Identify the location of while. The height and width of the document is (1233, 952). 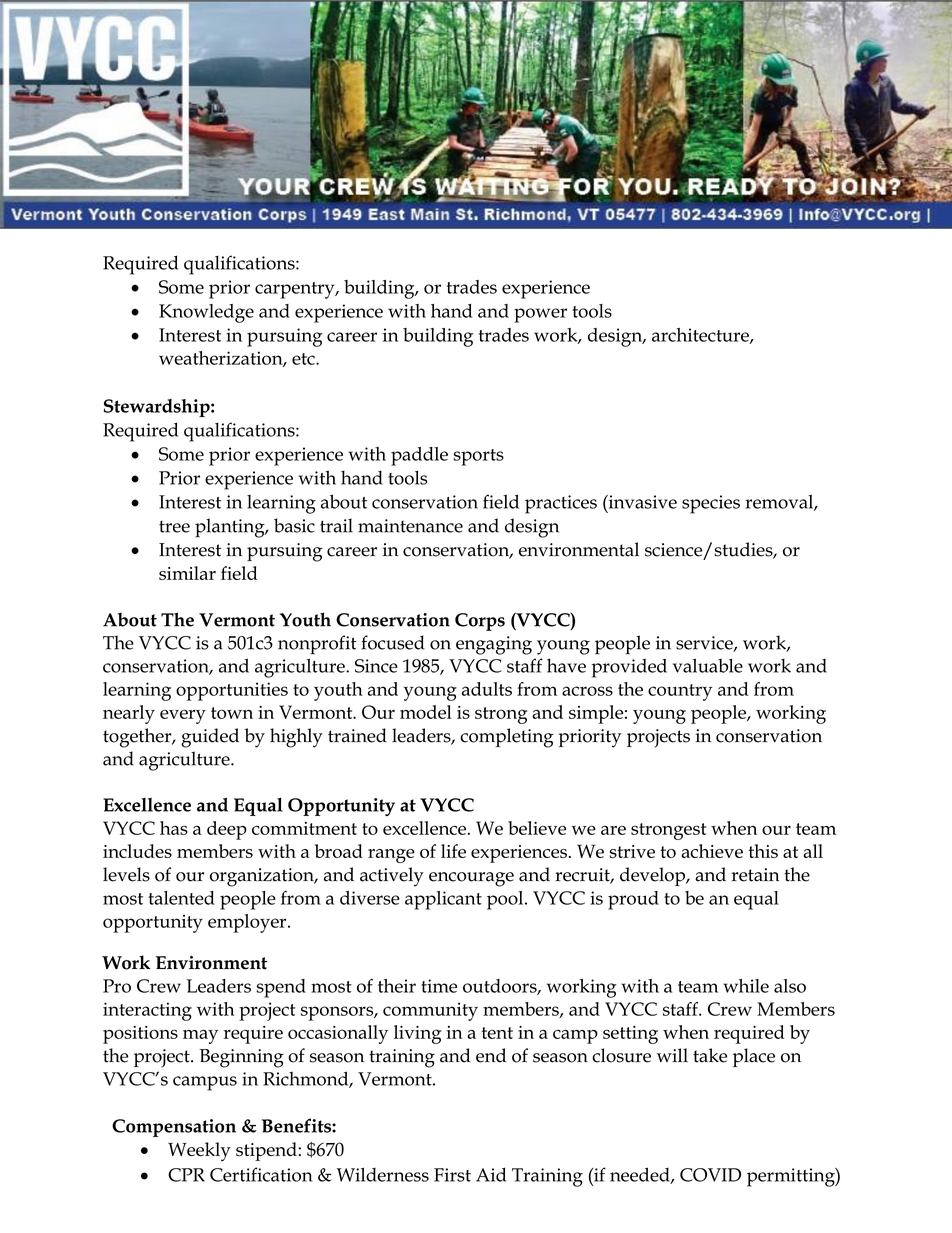
(746, 986).
